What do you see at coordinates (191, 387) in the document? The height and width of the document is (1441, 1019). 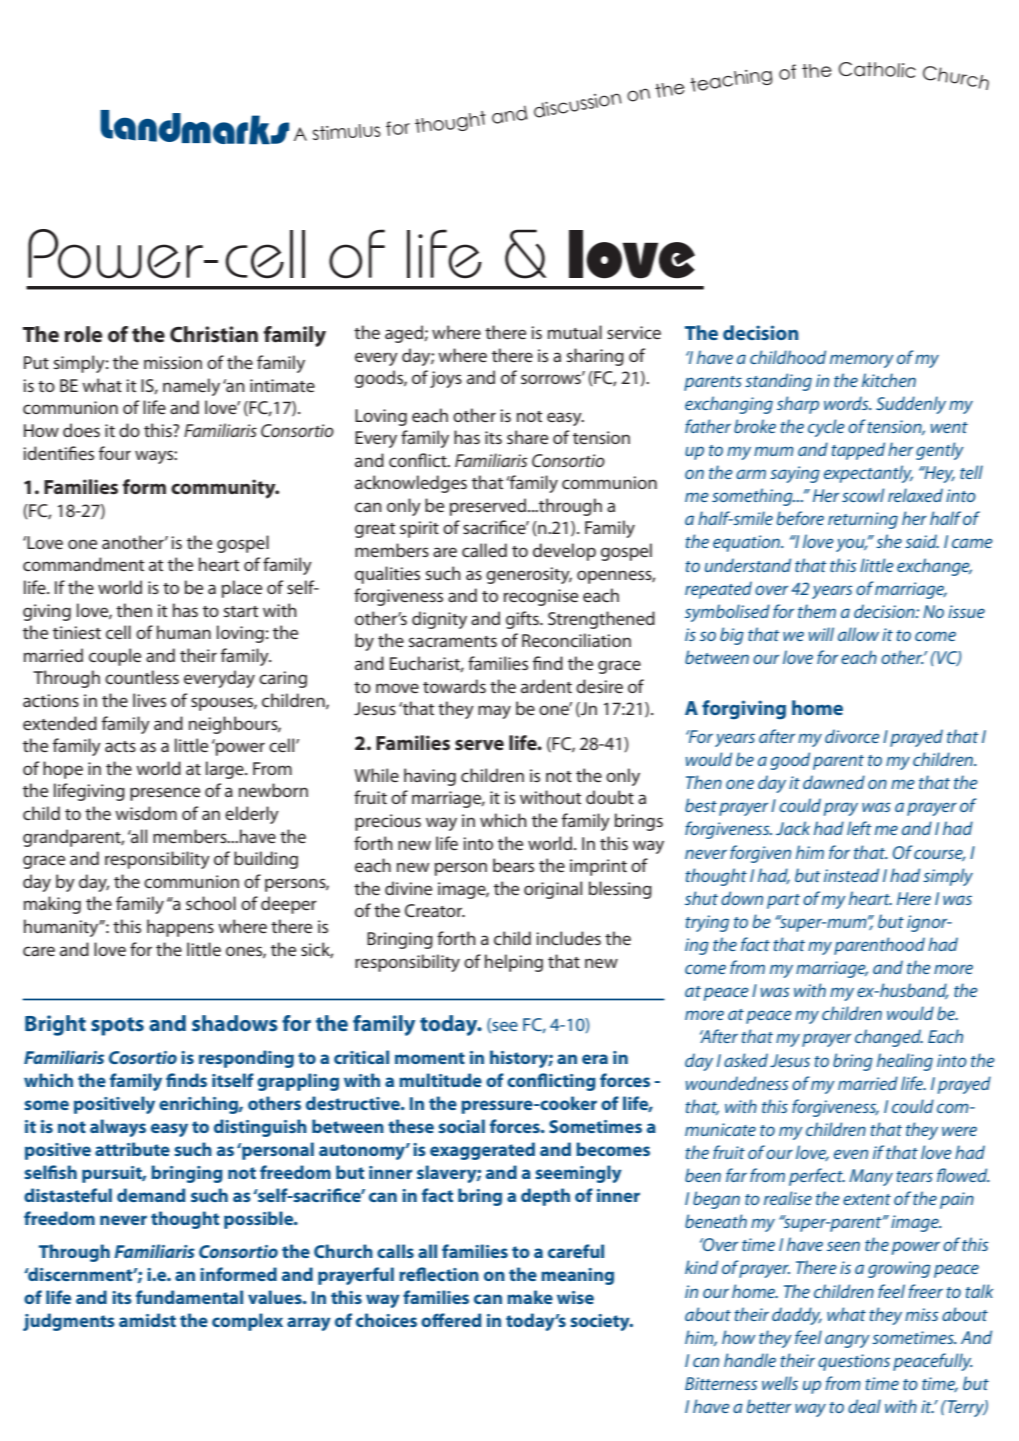 I see `namely` at bounding box center [191, 387].
